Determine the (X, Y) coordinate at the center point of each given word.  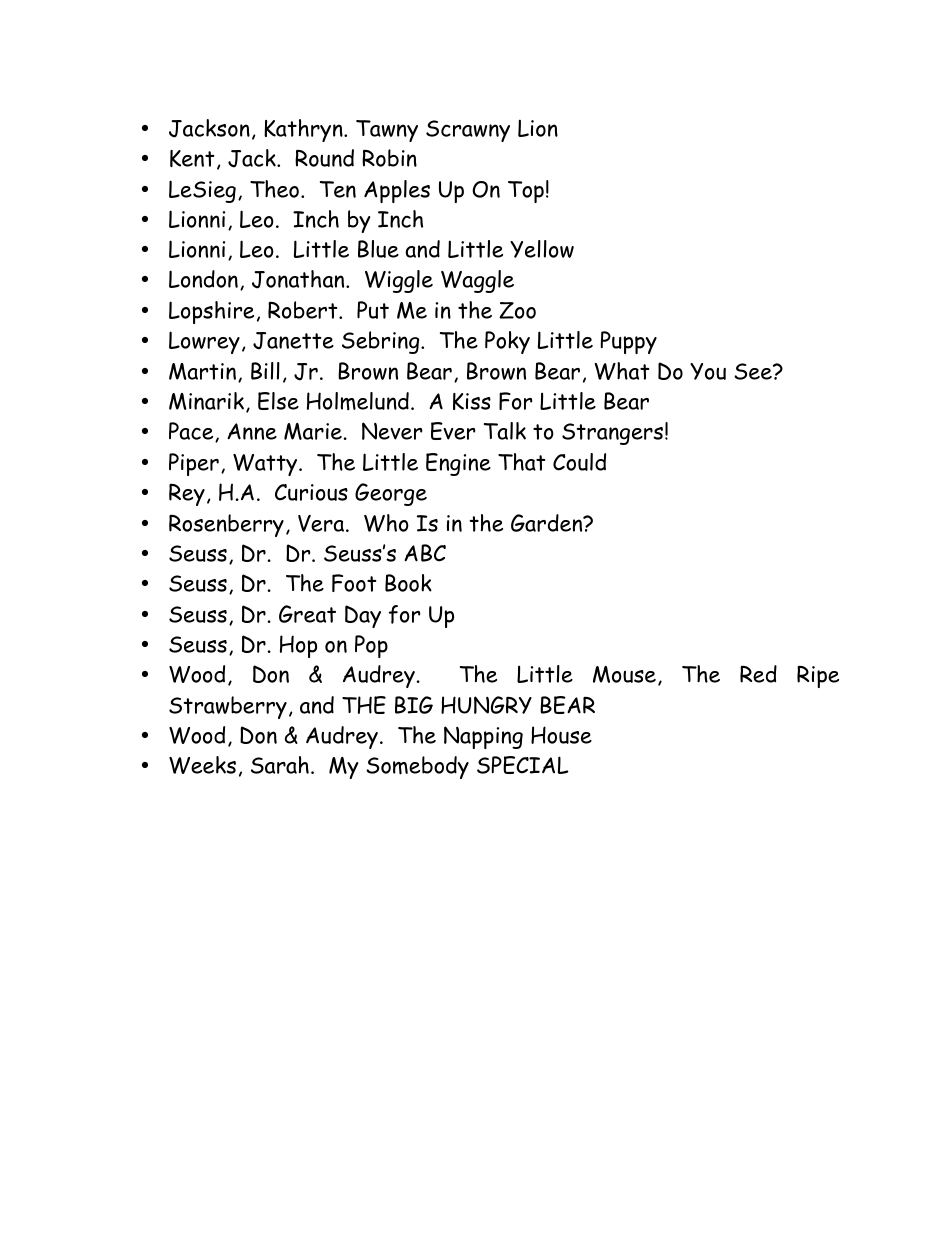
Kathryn (304, 130)
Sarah (280, 765)
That (522, 462)
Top (526, 192)
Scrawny (468, 131)
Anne (252, 431)
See (754, 371)
